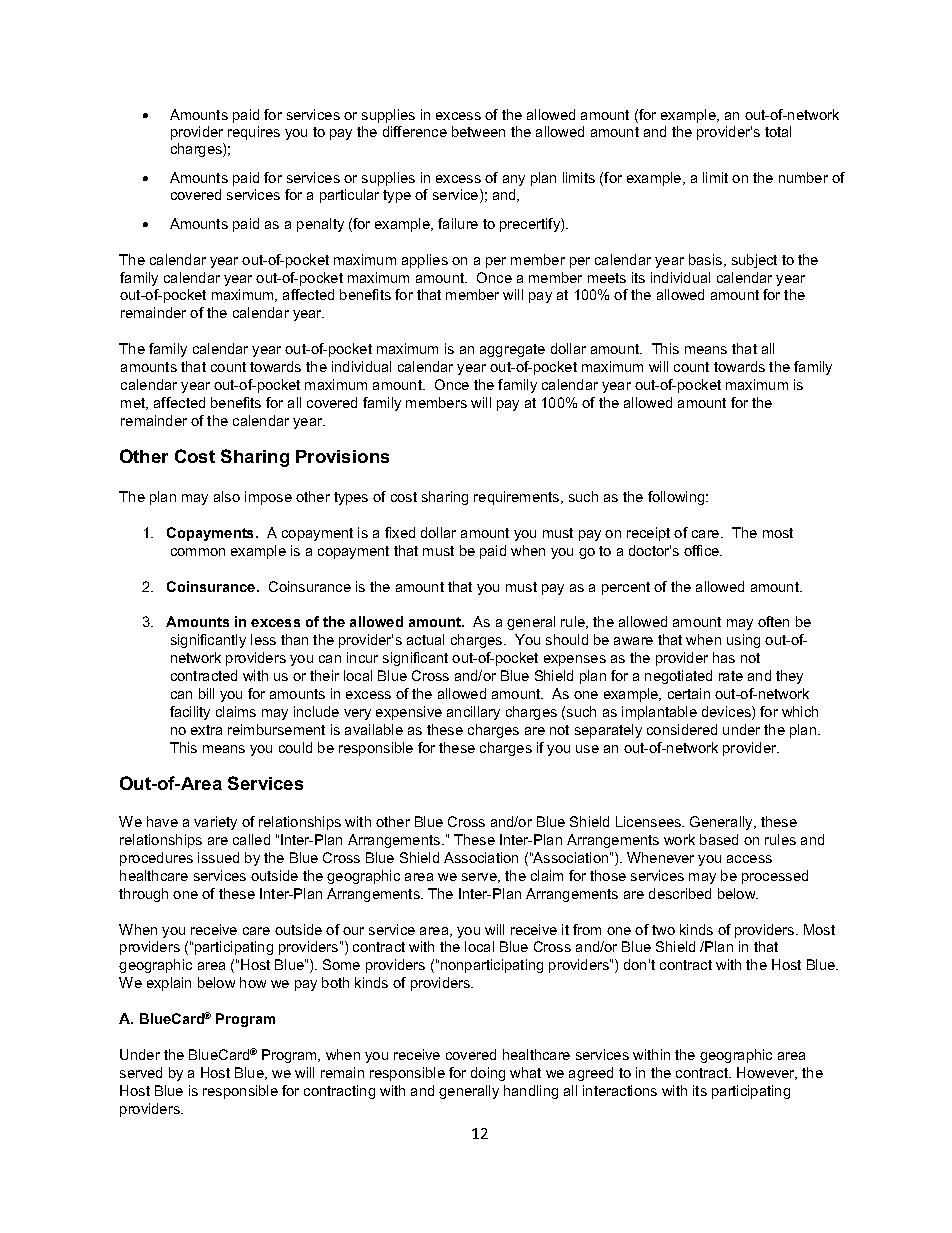 Image resolution: width=952 pixels, height=1233 pixels. I want to click on doing, so click(488, 1074).
